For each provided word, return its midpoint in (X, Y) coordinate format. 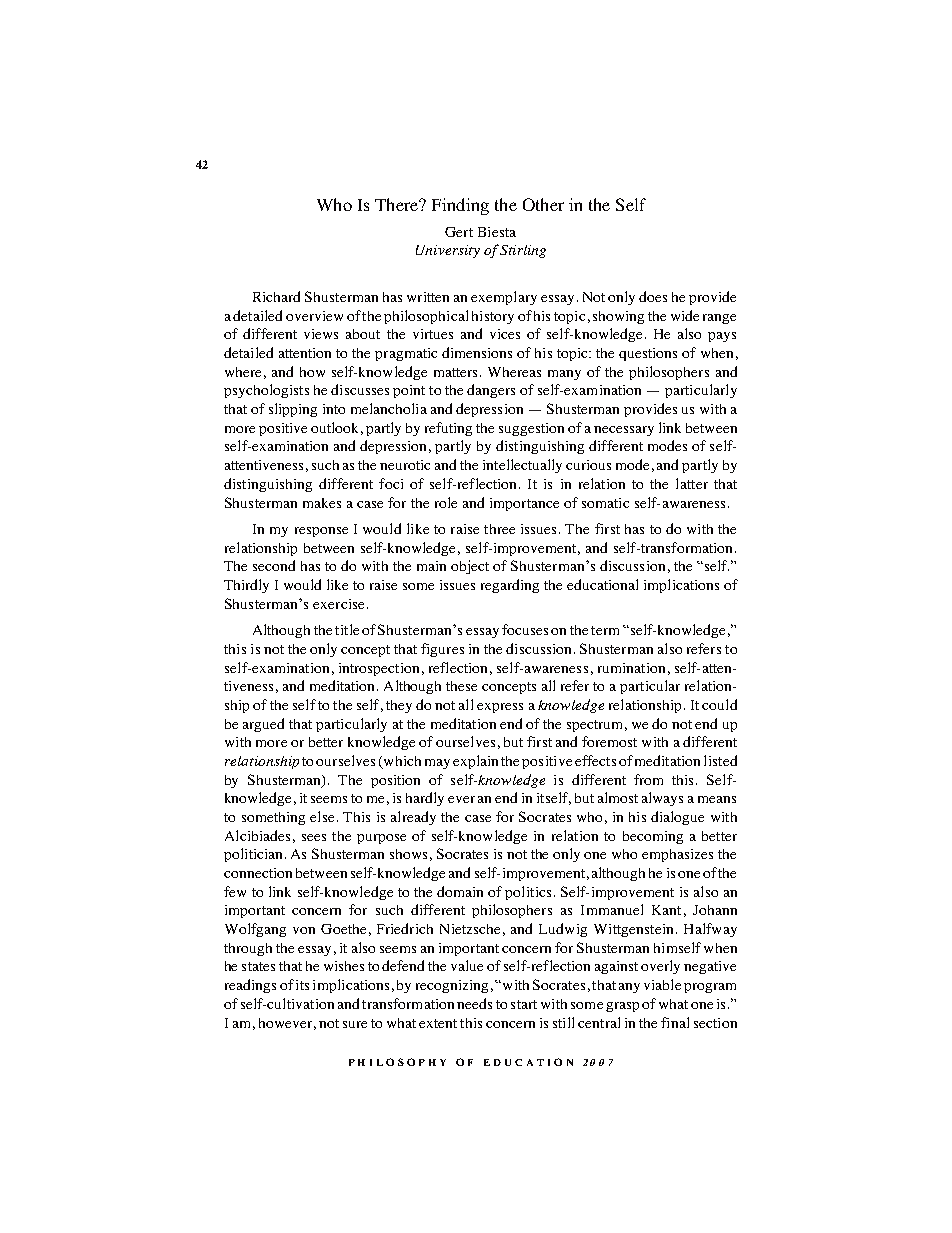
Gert (459, 232)
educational (602, 584)
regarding (510, 586)
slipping (293, 410)
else (322, 816)
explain (475, 762)
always (662, 799)
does (653, 296)
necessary (624, 431)
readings (250, 986)
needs (474, 1003)
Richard (276, 296)
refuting (448, 429)
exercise (338, 604)
